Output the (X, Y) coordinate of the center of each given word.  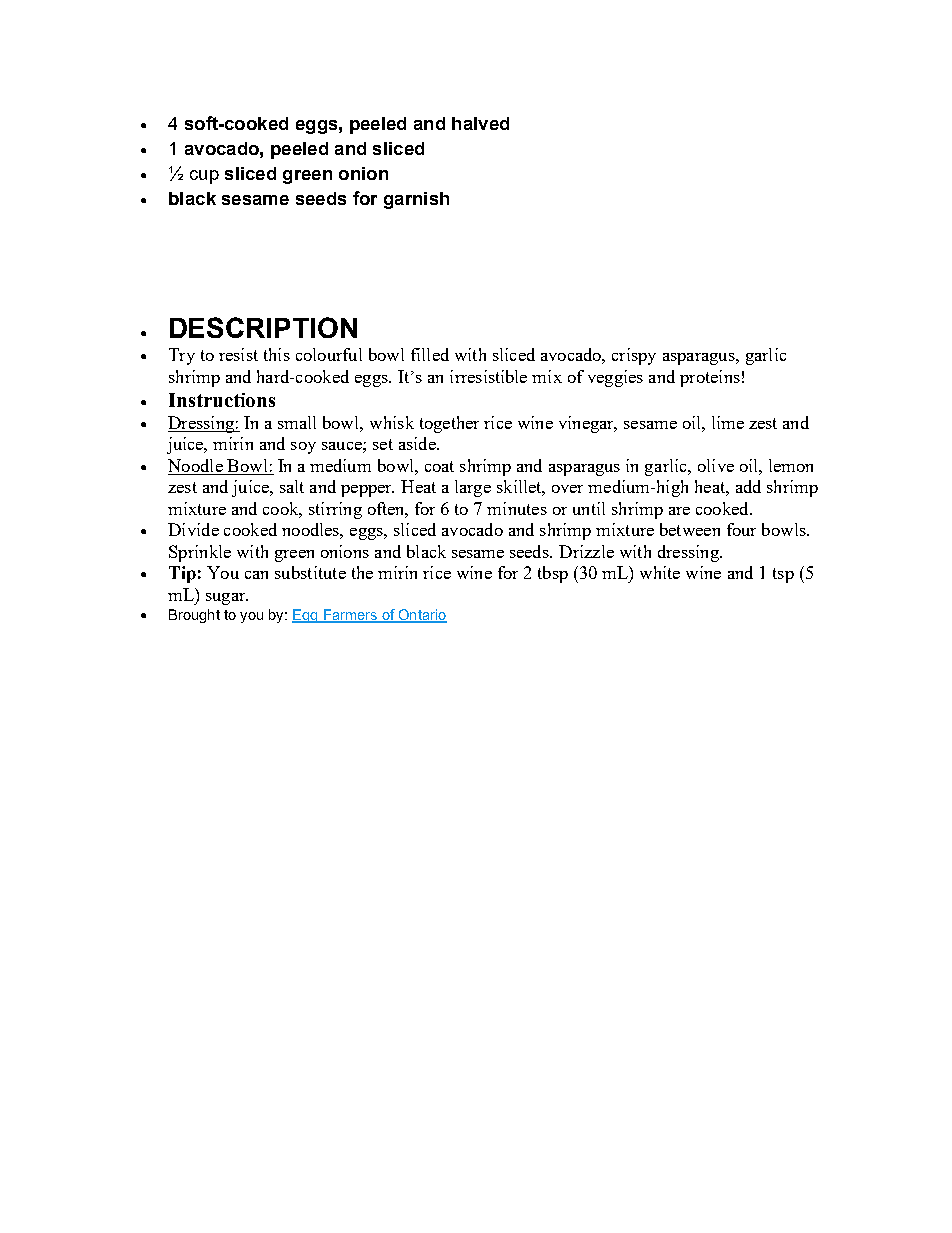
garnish (416, 200)
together (449, 424)
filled (430, 354)
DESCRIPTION (263, 327)
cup (204, 177)
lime (728, 422)
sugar (227, 599)
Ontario (421, 616)
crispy (634, 356)
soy (303, 448)
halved (480, 123)
